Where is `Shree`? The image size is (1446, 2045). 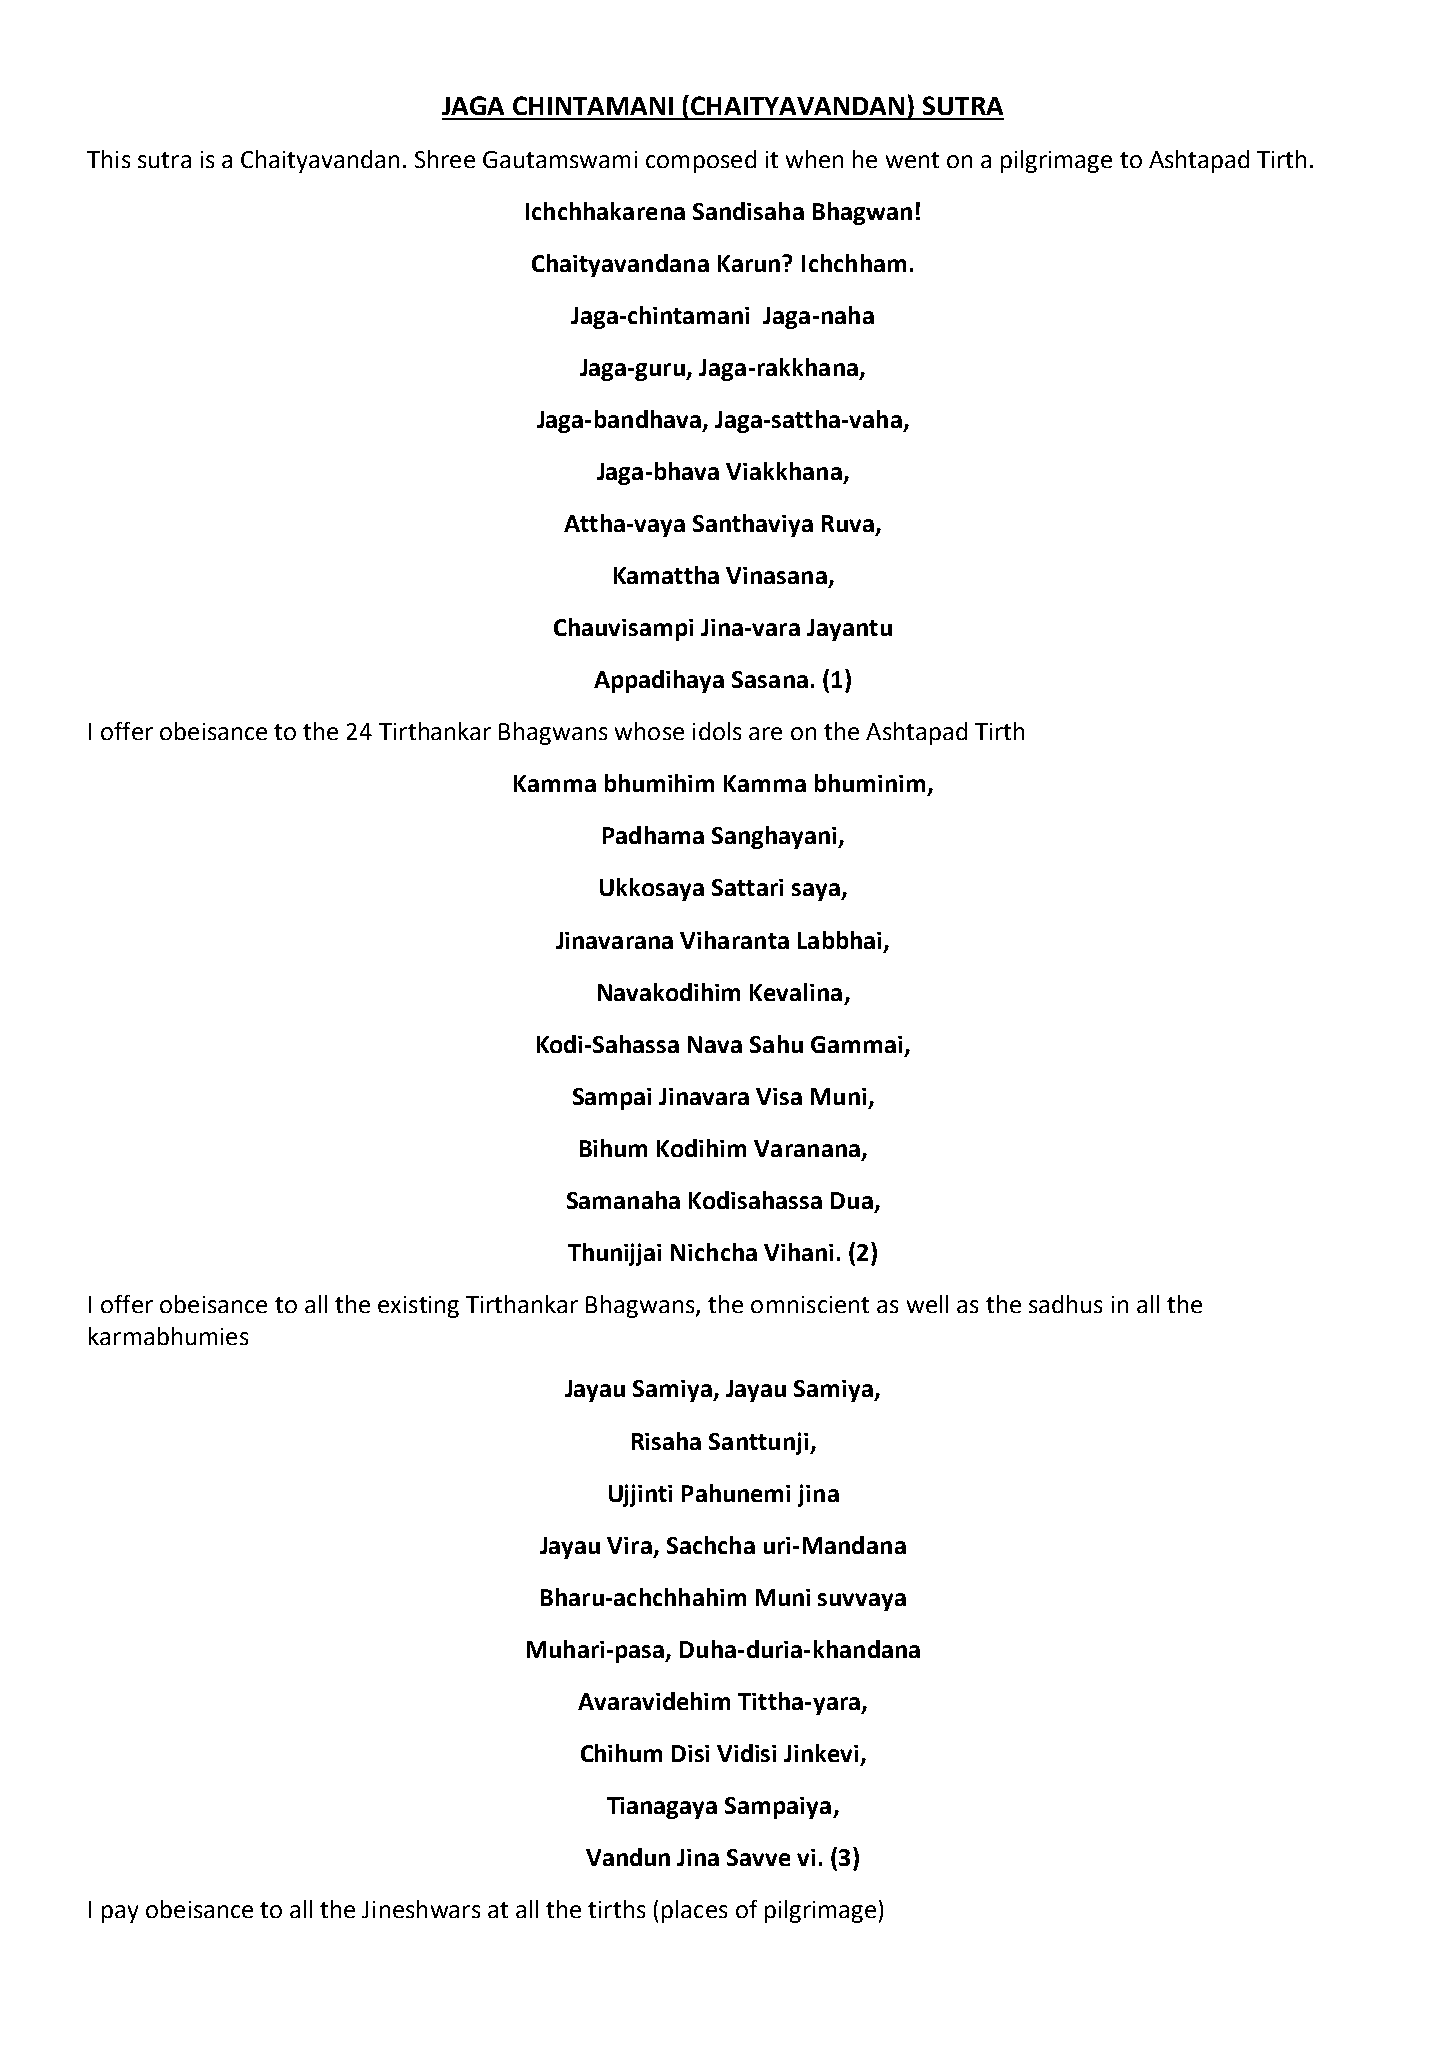
Shree is located at coordinates (445, 159).
